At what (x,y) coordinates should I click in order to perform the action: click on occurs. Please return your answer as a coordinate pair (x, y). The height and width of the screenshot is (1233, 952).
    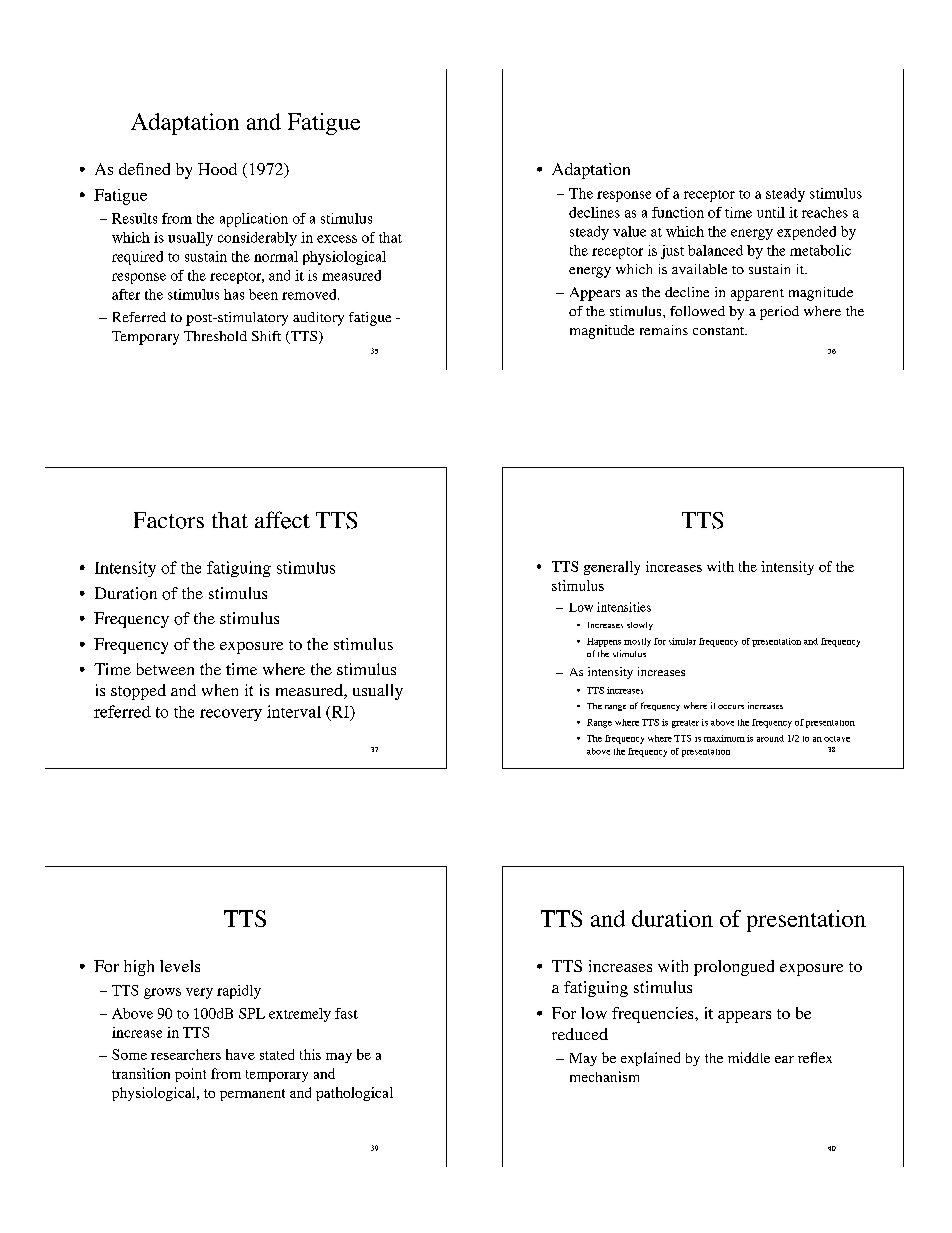
    Looking at the image, I should click on (731, 707).
